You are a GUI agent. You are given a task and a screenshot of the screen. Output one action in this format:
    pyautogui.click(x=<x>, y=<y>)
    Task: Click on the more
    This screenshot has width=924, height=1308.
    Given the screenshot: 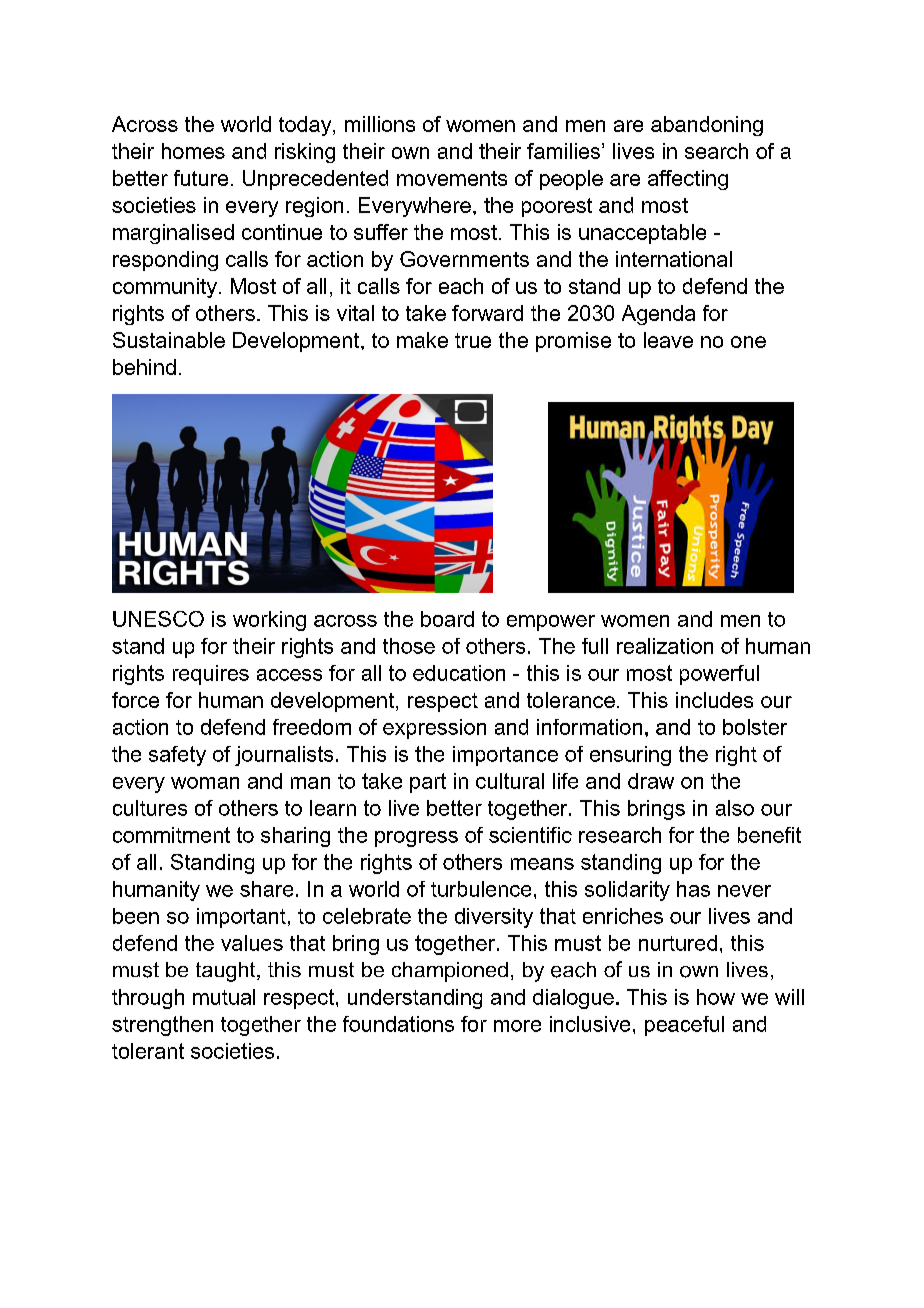 What is the action you would take?
    pyautogui.click(x=517, y=1026)
